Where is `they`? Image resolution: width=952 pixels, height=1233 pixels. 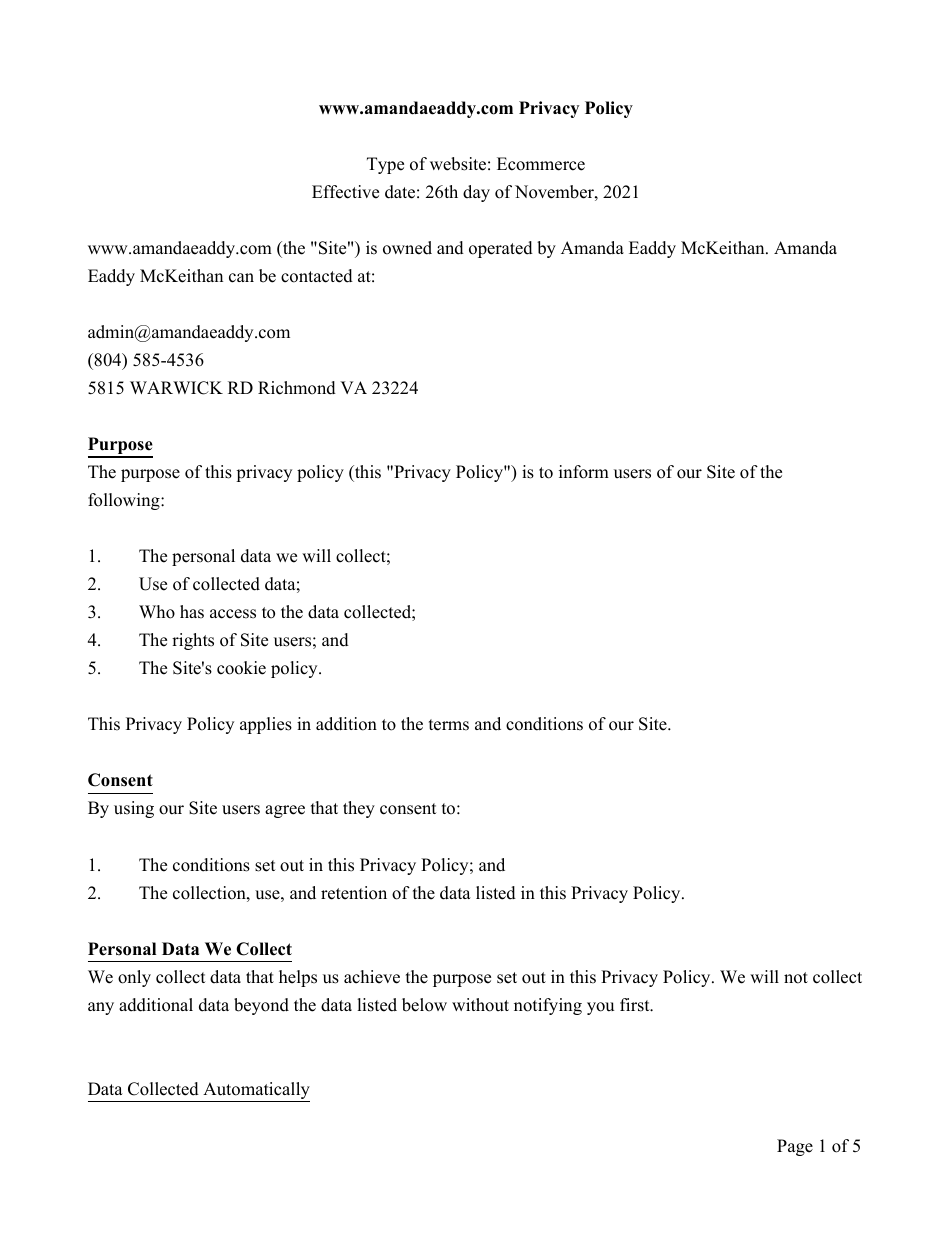 they is located at coordinates (359, 809).
